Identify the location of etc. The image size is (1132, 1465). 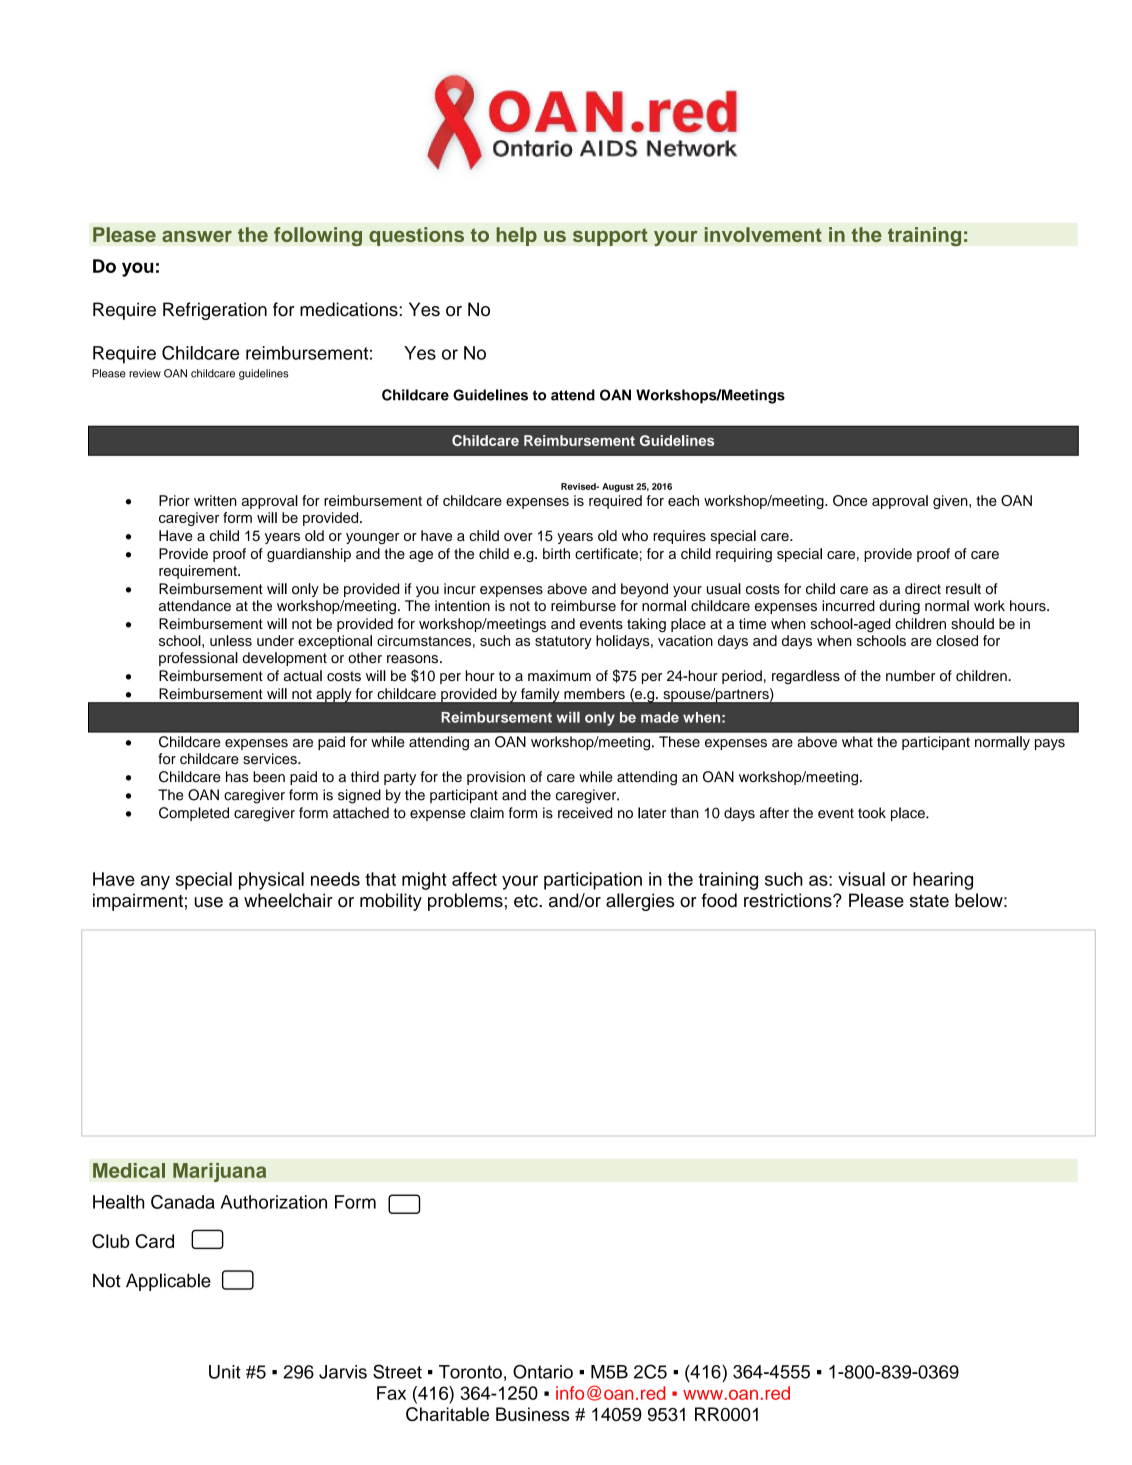
(527, 901).
